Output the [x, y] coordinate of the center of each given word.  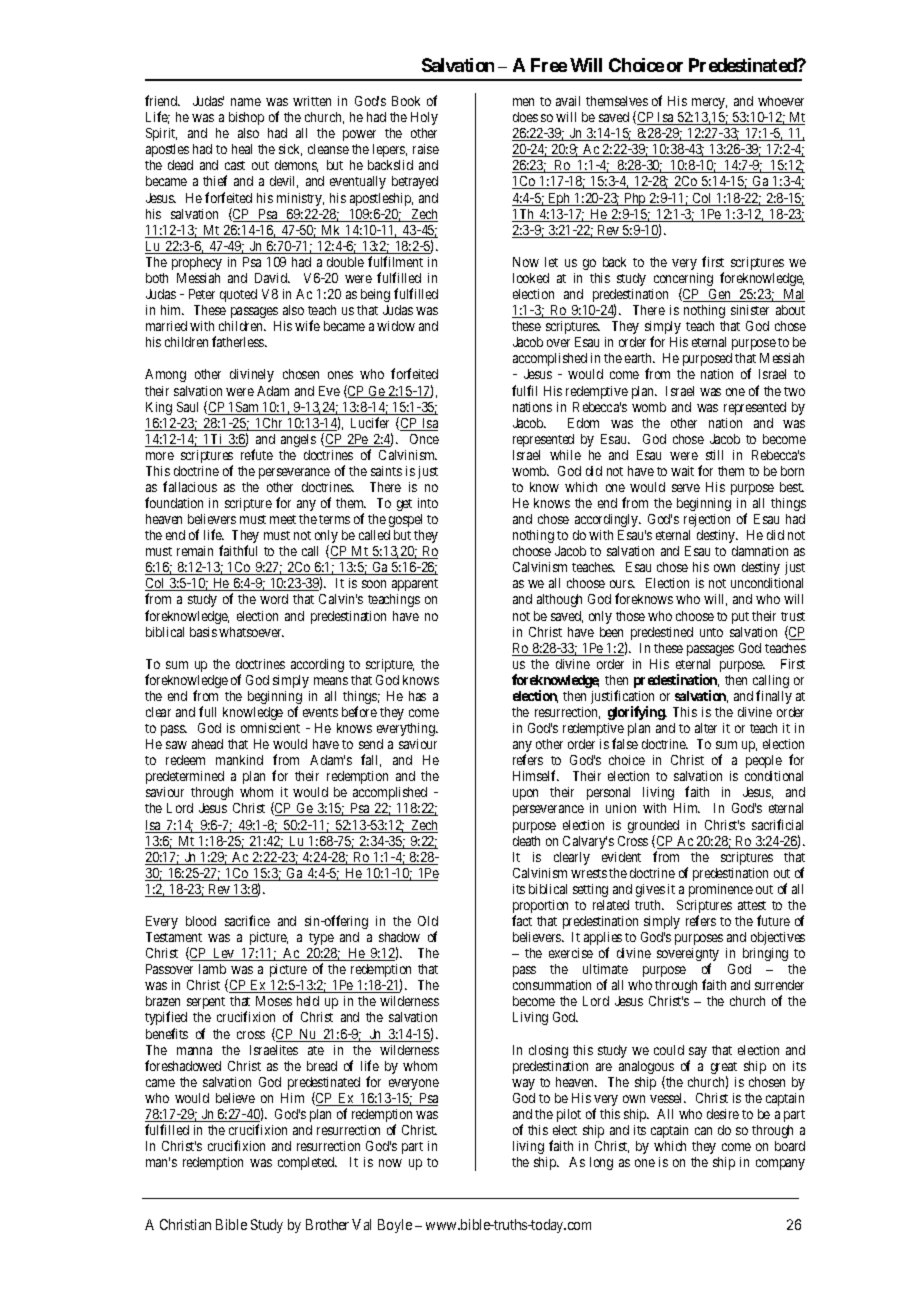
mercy [709, 103]
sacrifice [247, 920]
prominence [721, 890]
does [525, 117]
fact [522, 920]
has [417, 696]
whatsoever [251, 632]
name [246, 102]
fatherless [239, 341]
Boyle [395, 1226]
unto [711, 632]
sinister [750, 310]
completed [307, 1163]
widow [396, 326]
